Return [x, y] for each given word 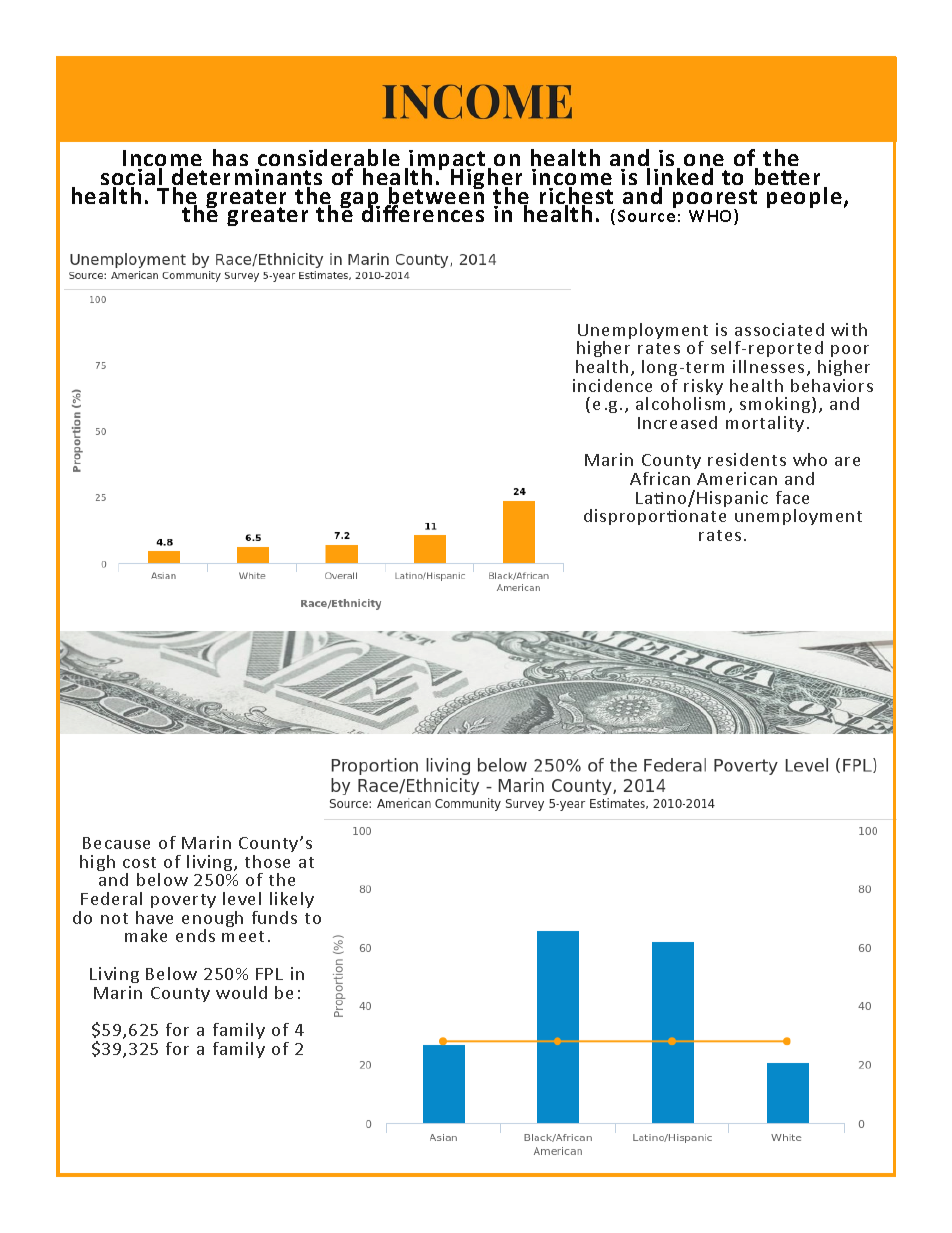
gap [360, 201]
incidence [612, 385]
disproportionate [655, 517]
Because [116, 843]
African [660, 478]
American [737, 478]
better [787, 176]
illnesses [768, 366]
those [267, 861]
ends [195, 935]
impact [447, 162]
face [792, 497]
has [230, 157]
